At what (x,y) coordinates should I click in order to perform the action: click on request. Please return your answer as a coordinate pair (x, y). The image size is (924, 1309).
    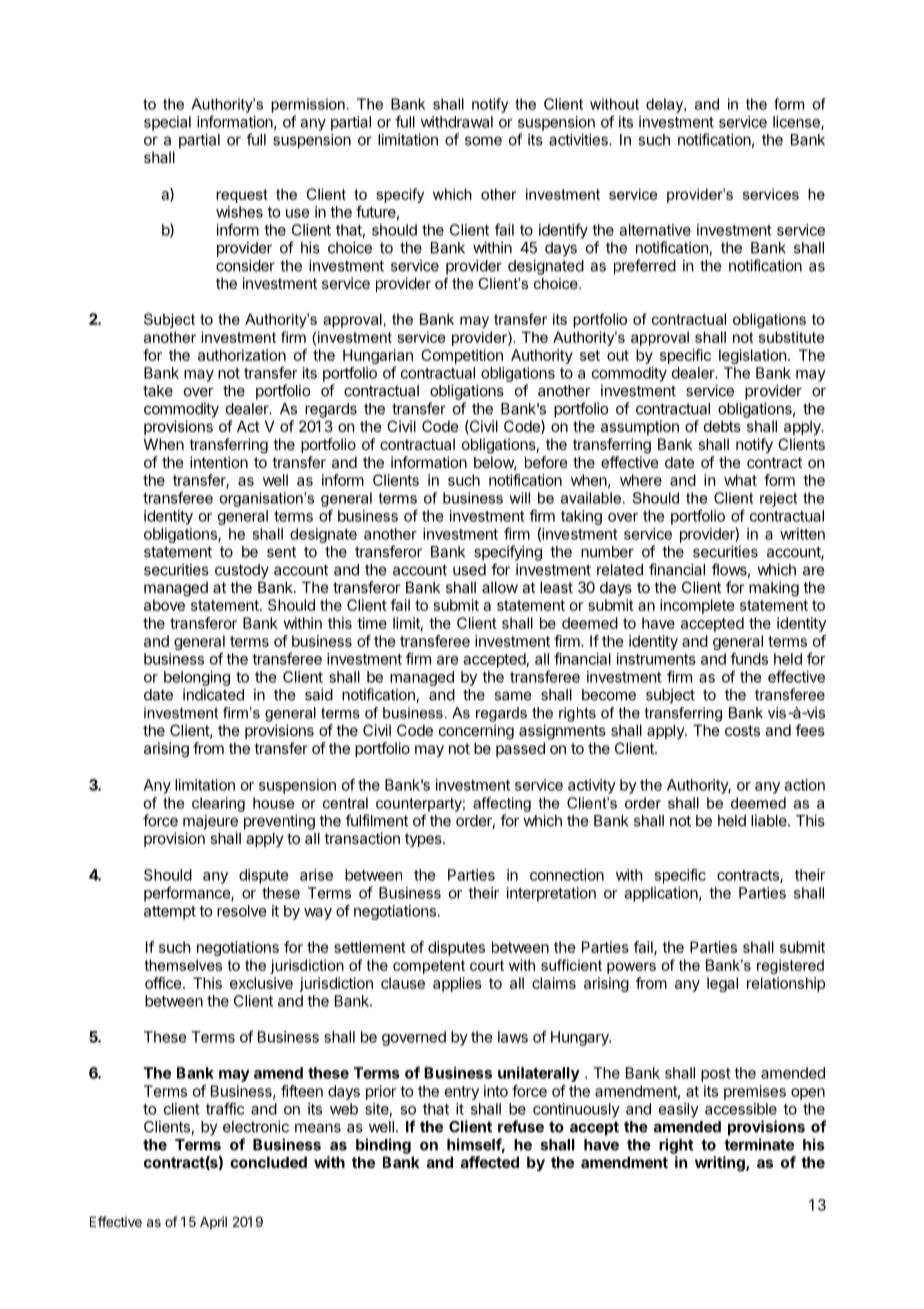
    Looking at the image, I should click on (242, 196).
